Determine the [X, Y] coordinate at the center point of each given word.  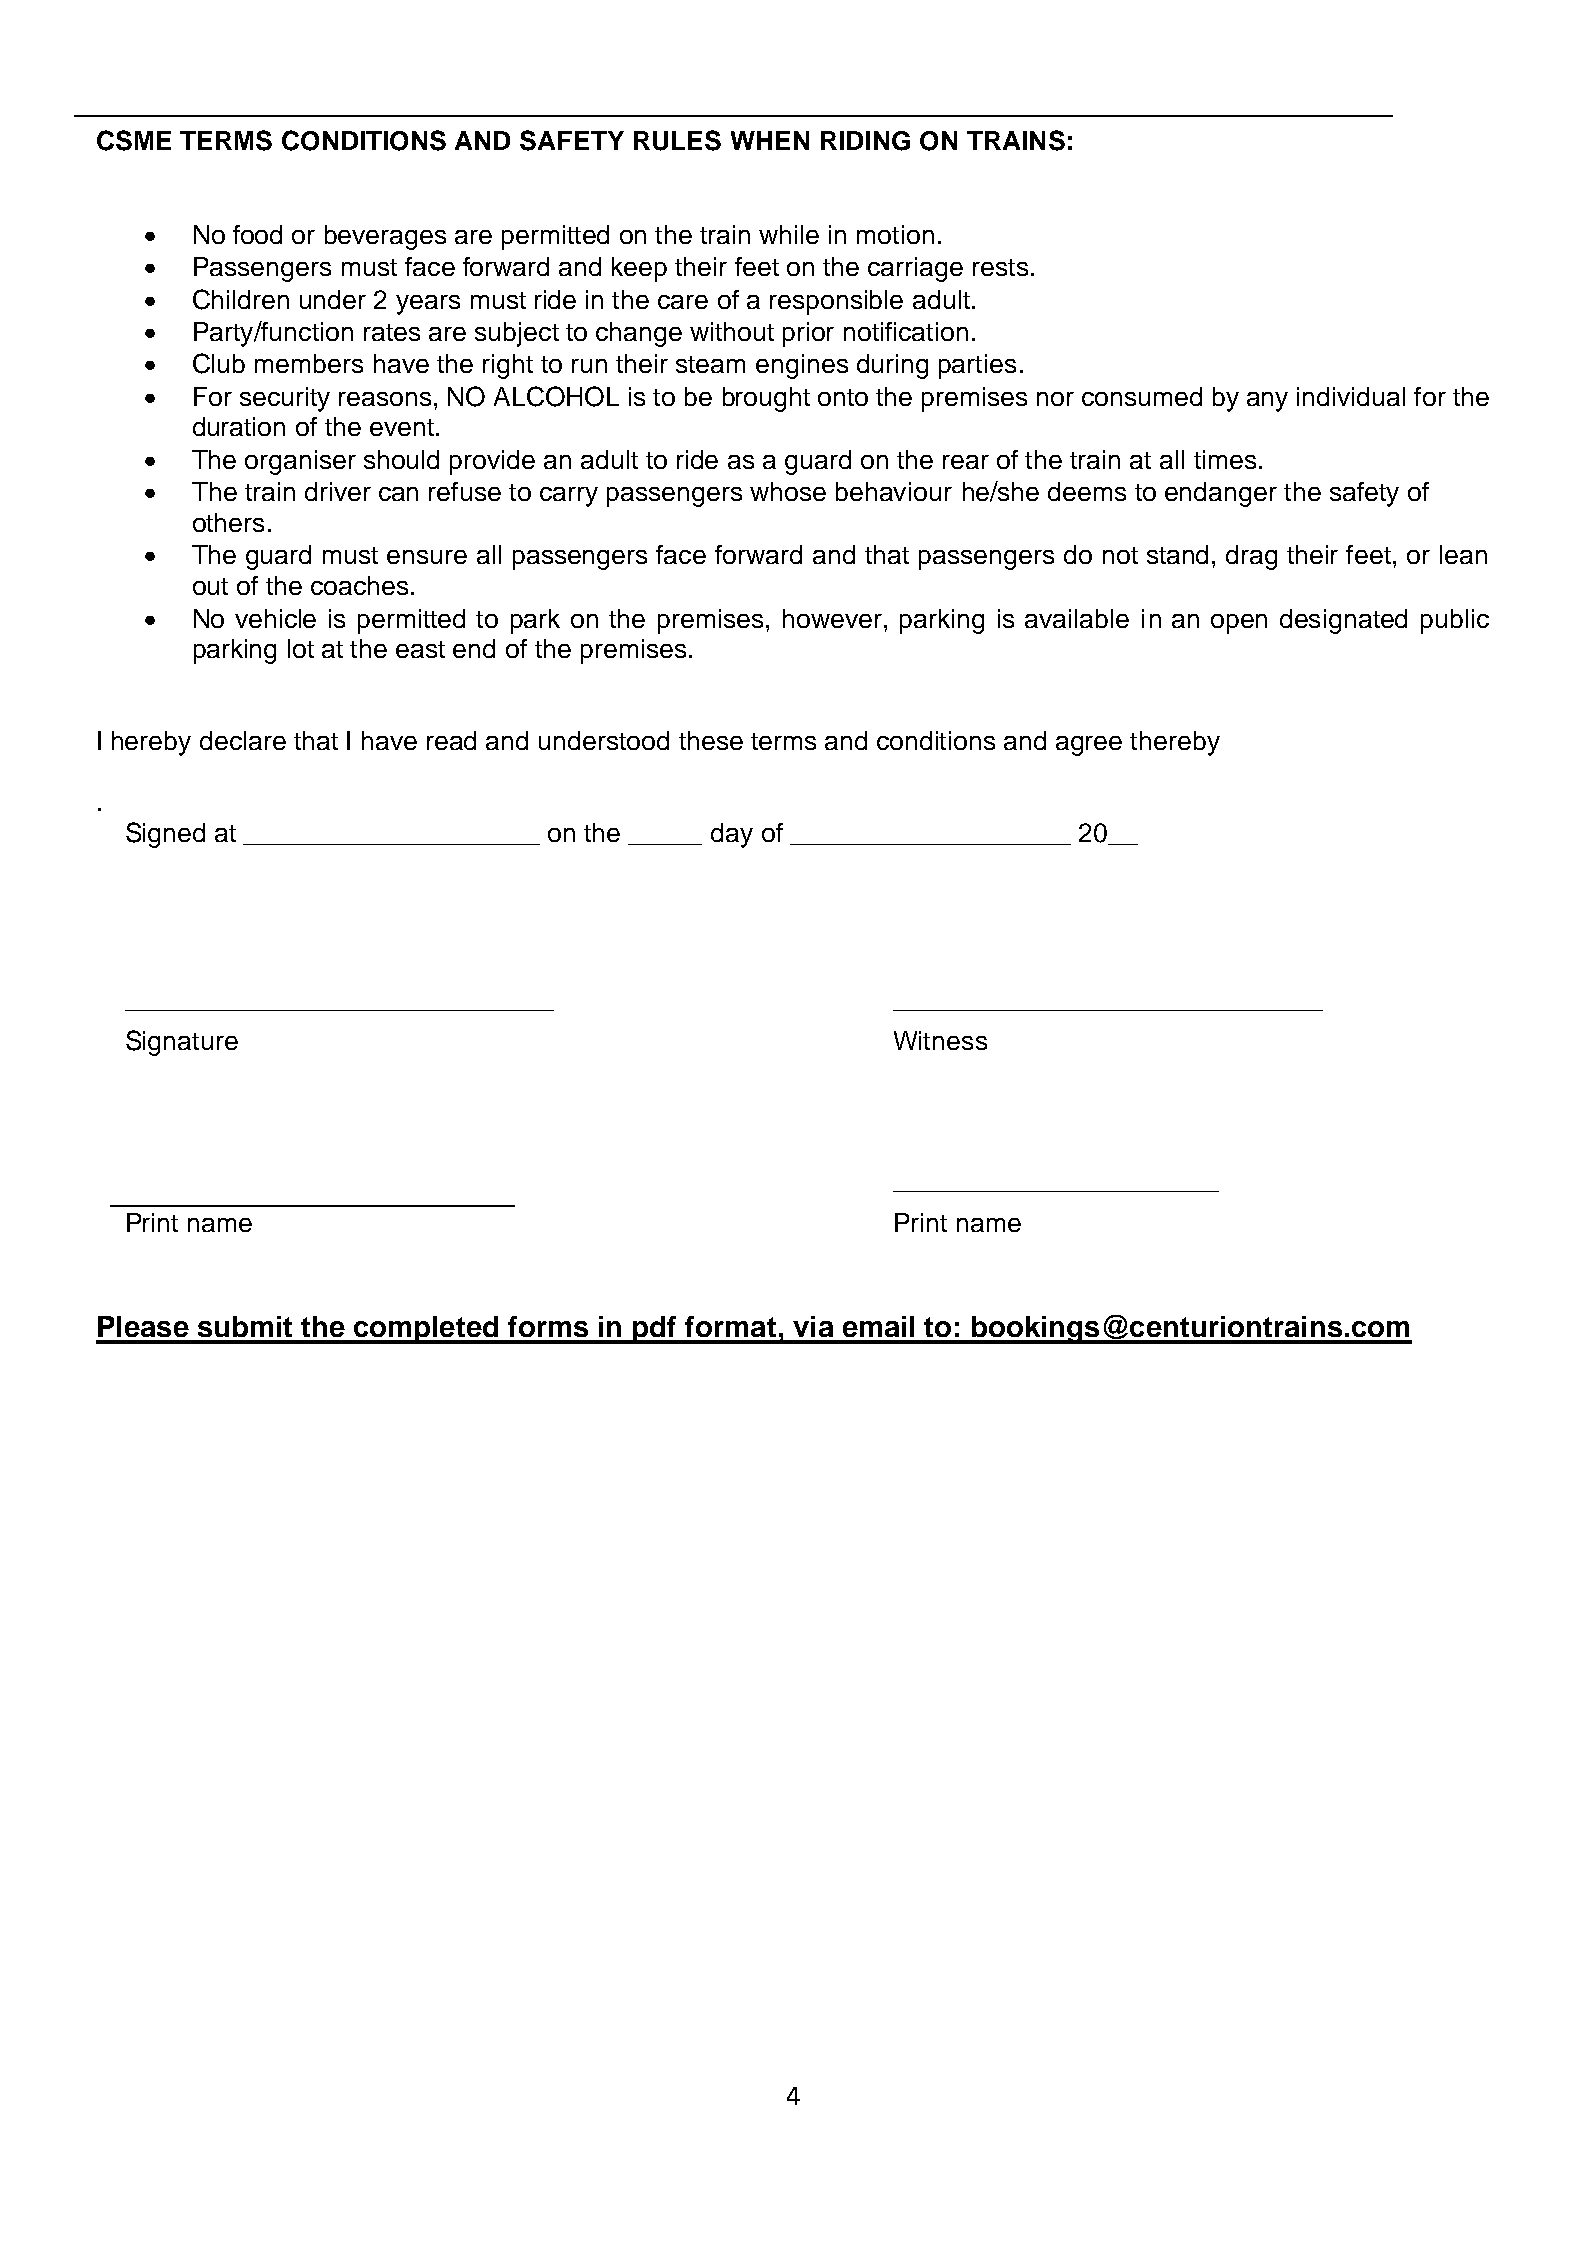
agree [1089, 746]
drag [1251, 557]
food [257, 234]
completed [426, 1330]
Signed [165, 835]
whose [788, 491]
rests [1000, 267]
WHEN [770, 140]
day [732, 835]
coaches [359, 585]
